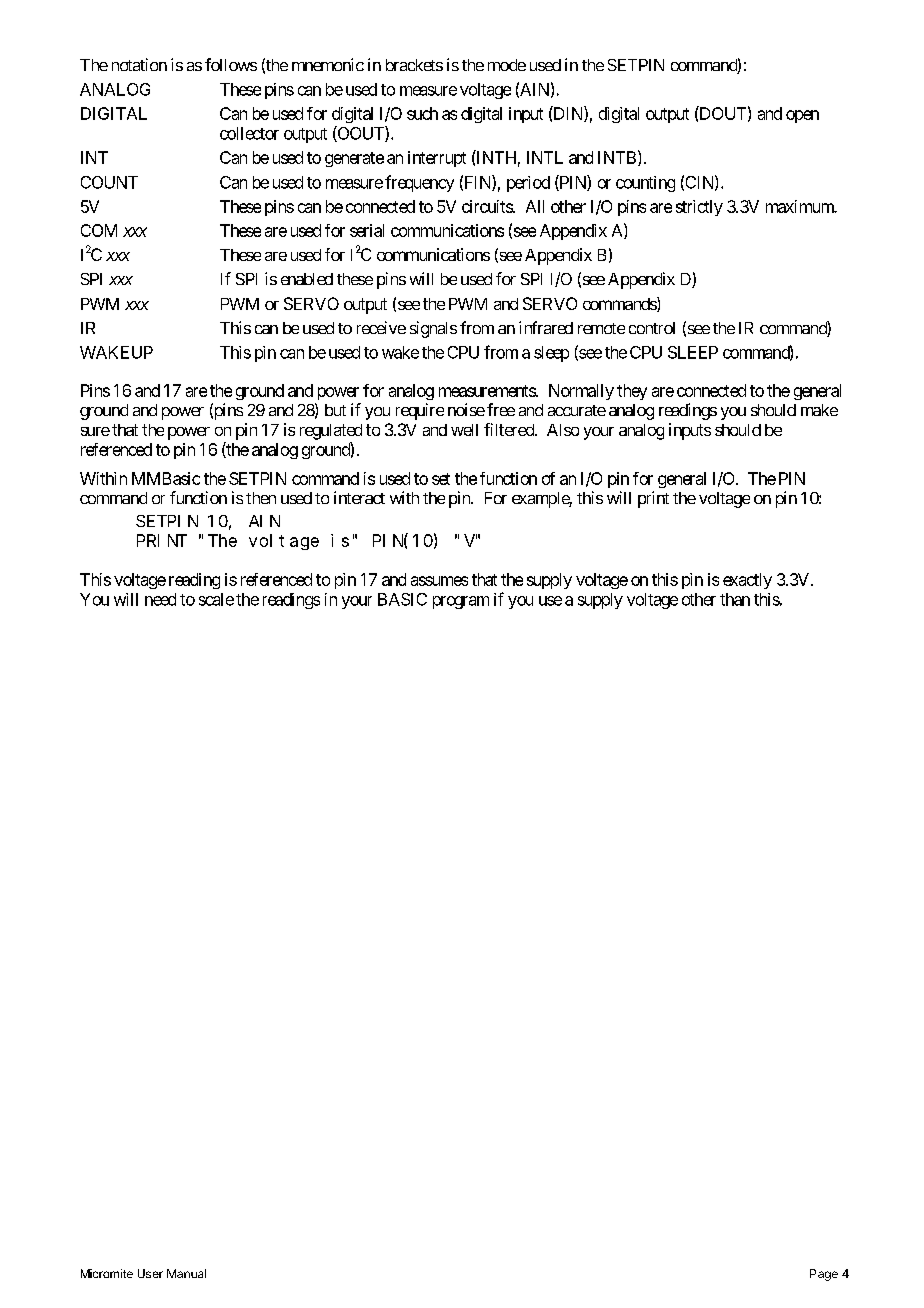  I want to click on Page, so click(824, 1275).
